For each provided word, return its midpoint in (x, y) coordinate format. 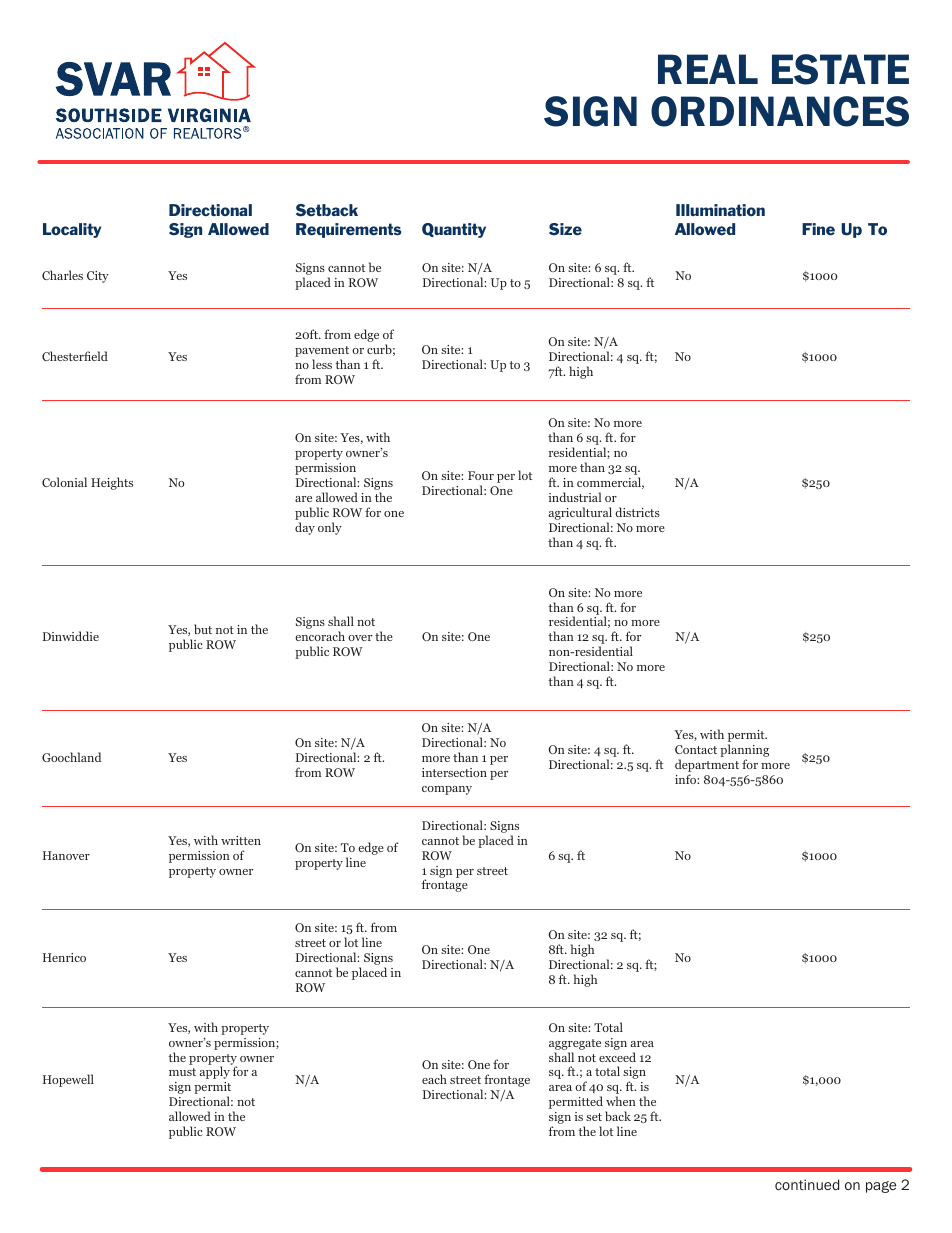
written (241, 840)
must (182, 1072)
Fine (818, 229)
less (322, 364)
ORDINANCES (780, 111)
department (707, 767)
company (447, 790)
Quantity (454, 230)
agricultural (580, 515)
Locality (72, 230)
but (203, 629)
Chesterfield (75, 356)
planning (744, 752)
